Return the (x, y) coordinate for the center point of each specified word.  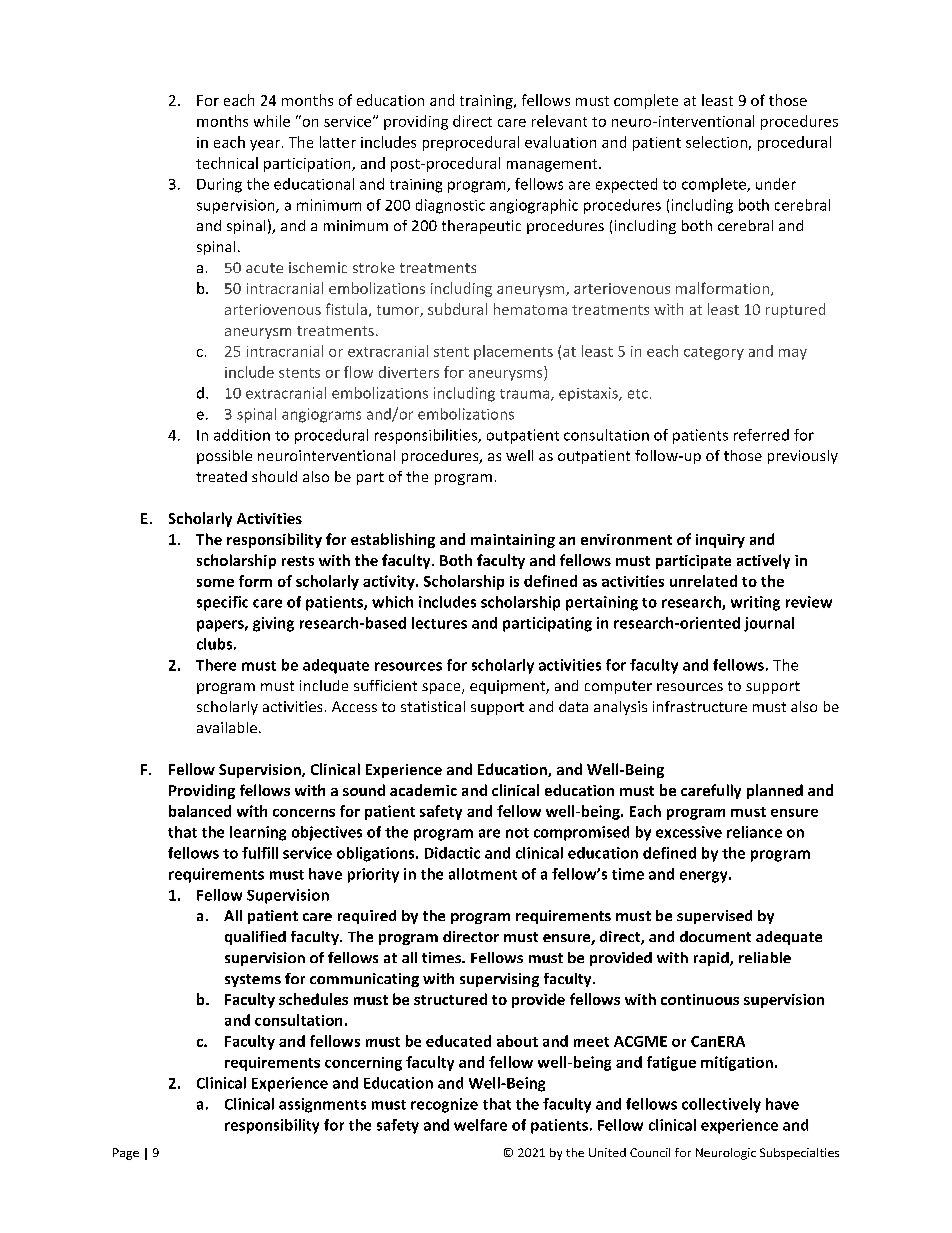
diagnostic (450, 206)
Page (126, 1154)
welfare (480, 1125)
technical (227, 163)
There (216, 665)
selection (716, 142)
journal (769, 624)
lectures (439, 623)
